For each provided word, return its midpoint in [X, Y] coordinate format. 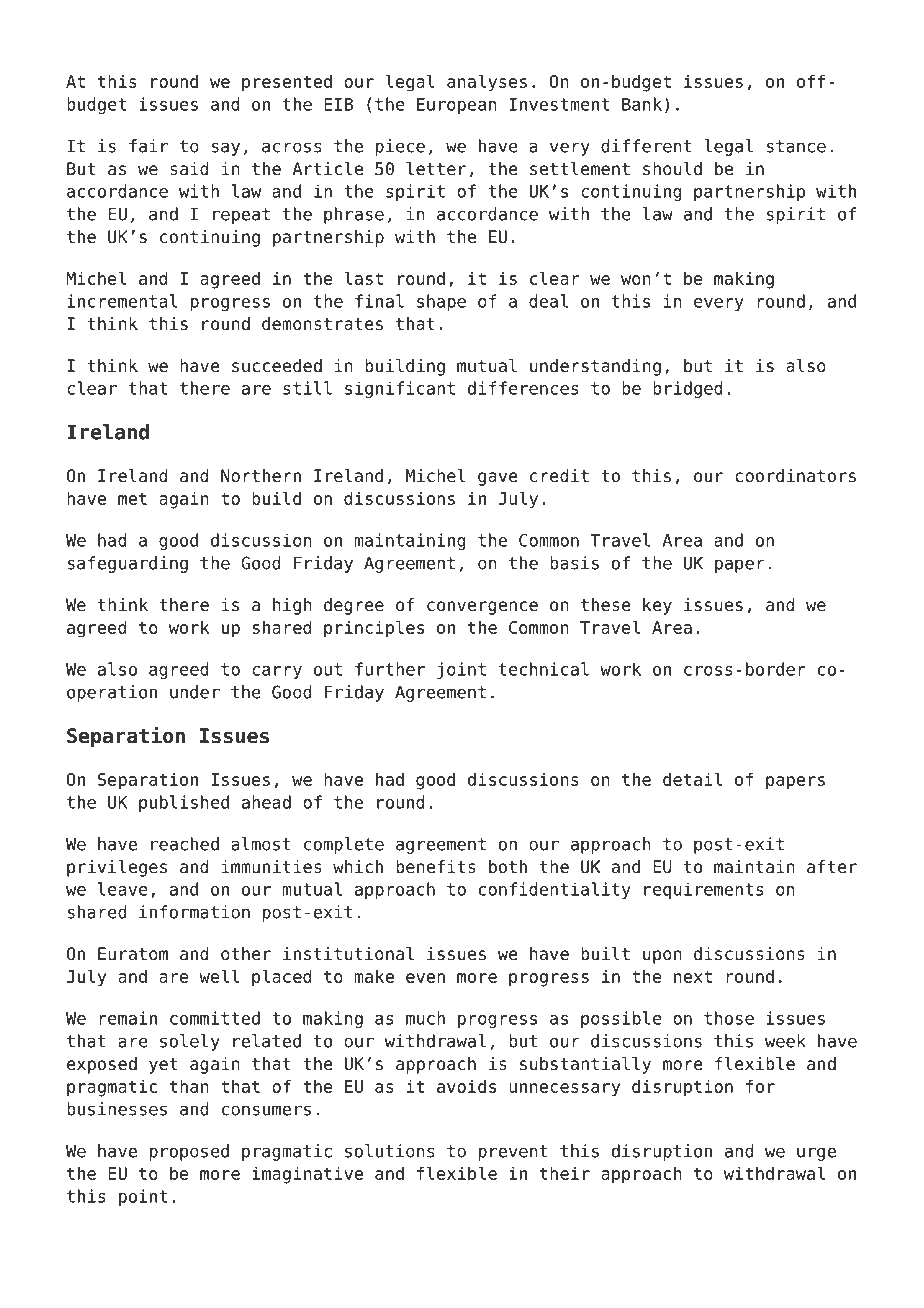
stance [796, 146]
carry [277, 672]
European [457, 106]
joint [461, 670]
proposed [189, 1152]
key [657, 606]
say [225, 149]
